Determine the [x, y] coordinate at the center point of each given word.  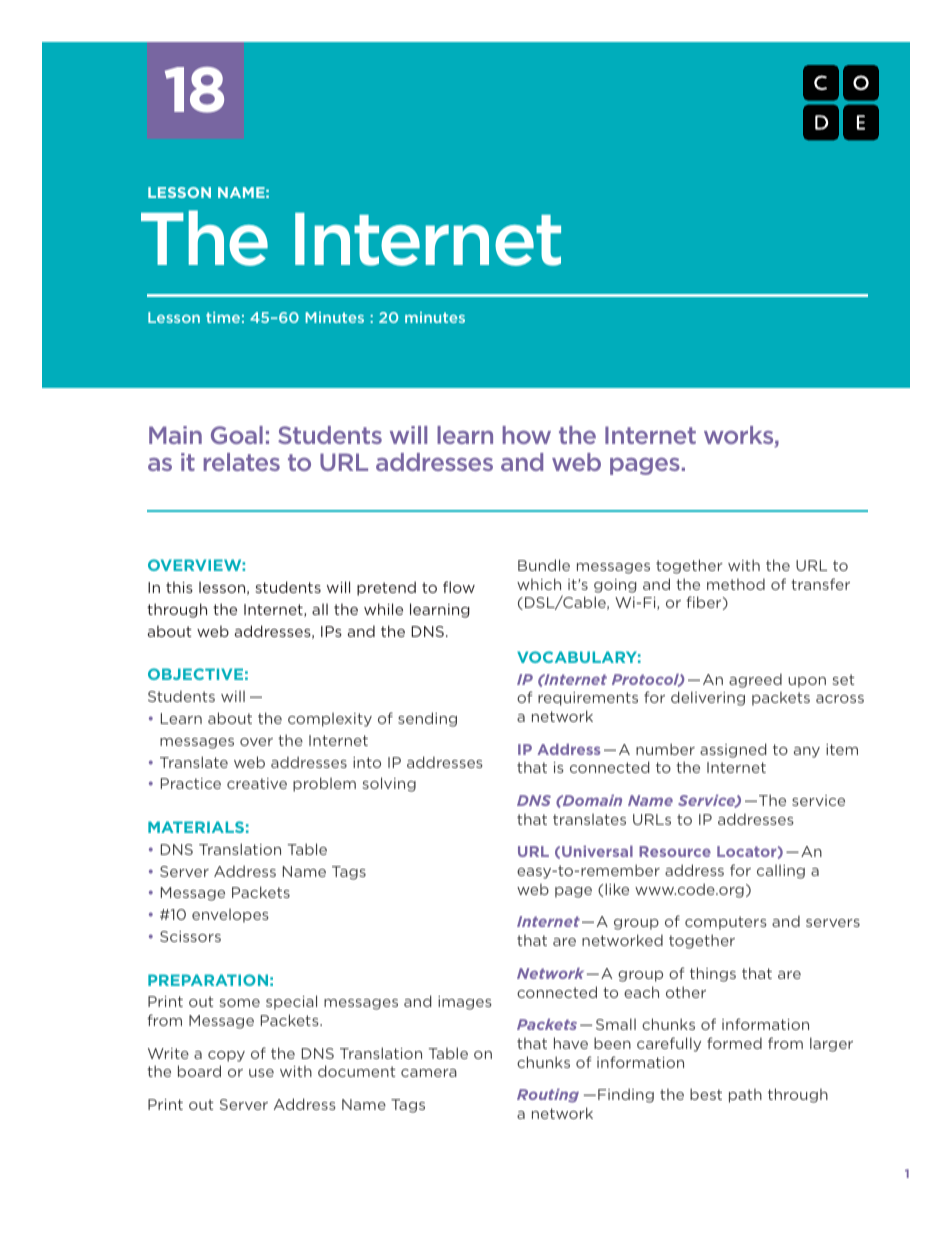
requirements [588, 699]
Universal [597, 851]
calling [781, 872]
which [539, 584]
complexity [330, 720]
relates [242, 462]
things [713, 974]
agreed [755, 680]
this [179, 587]
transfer [820, 584]
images [465, 1003]
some [239, 1003]
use [261, 1073]
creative [257, 783]
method [736, 584]
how [527, 435]
